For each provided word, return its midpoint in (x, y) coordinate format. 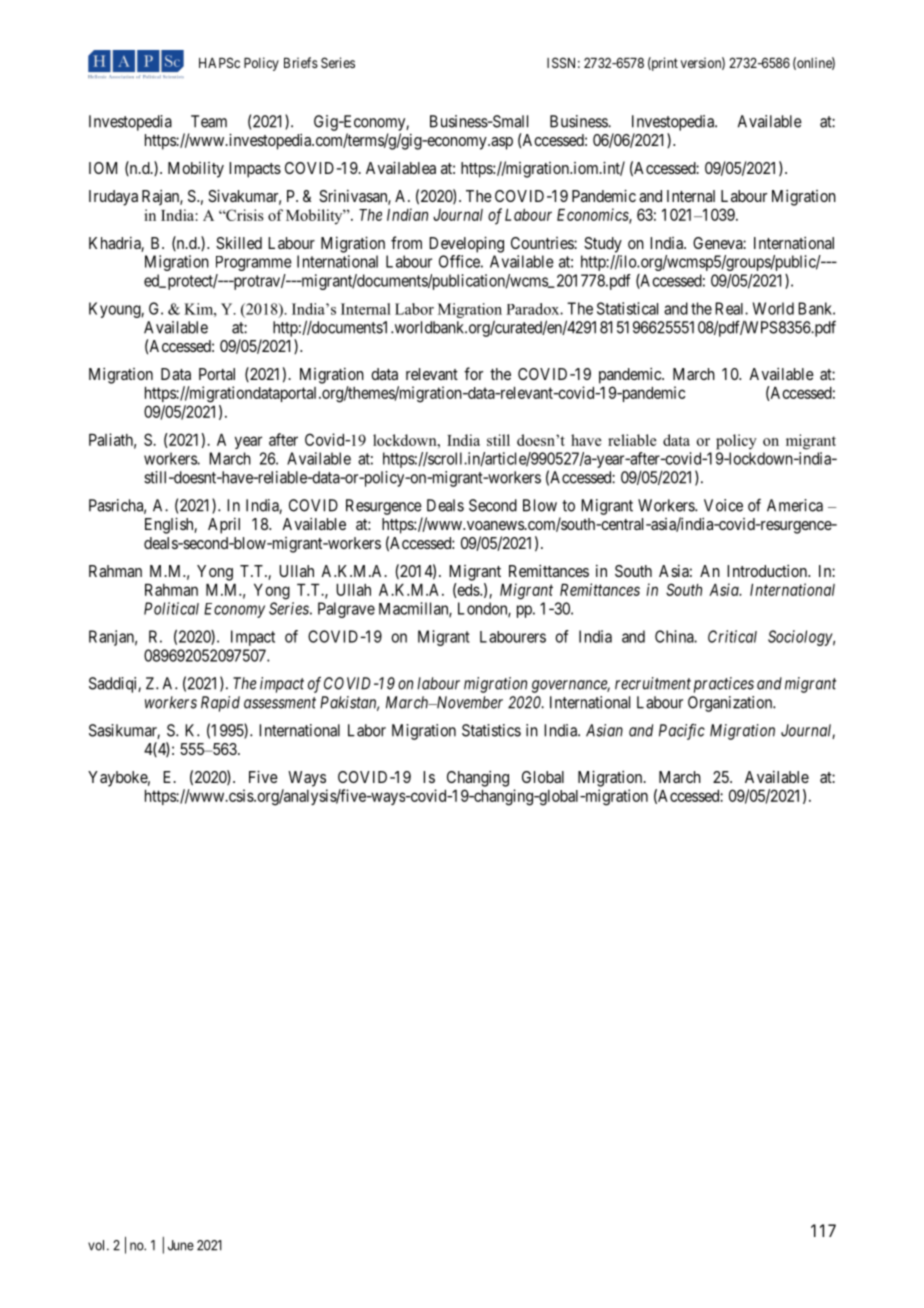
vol (98, 1245)
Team (209, 121)
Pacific (682, 731)
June (181, 1245)
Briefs (301, 62)
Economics (593, 215)
